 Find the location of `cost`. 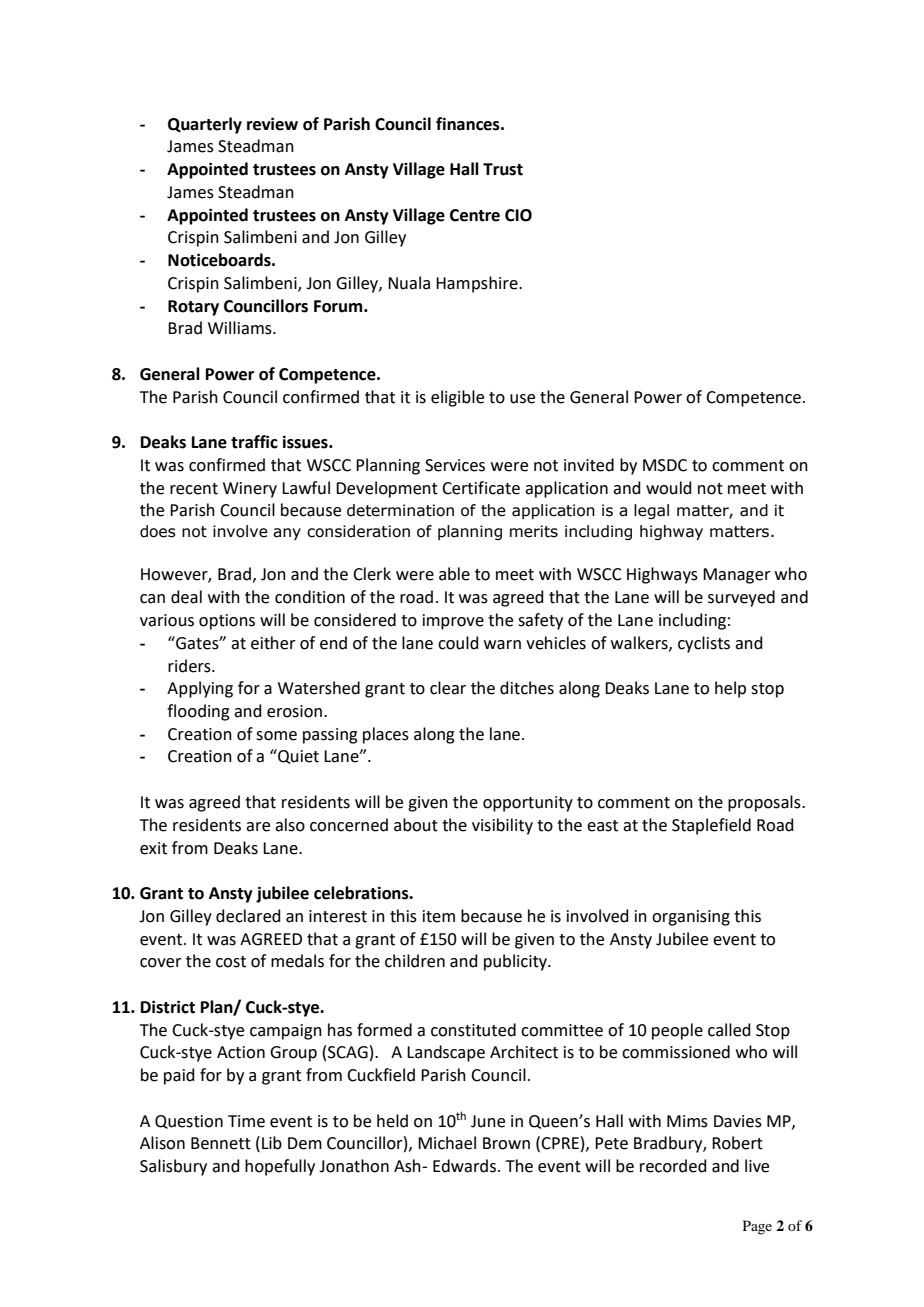

cost is located at coordinates (231, 962).
